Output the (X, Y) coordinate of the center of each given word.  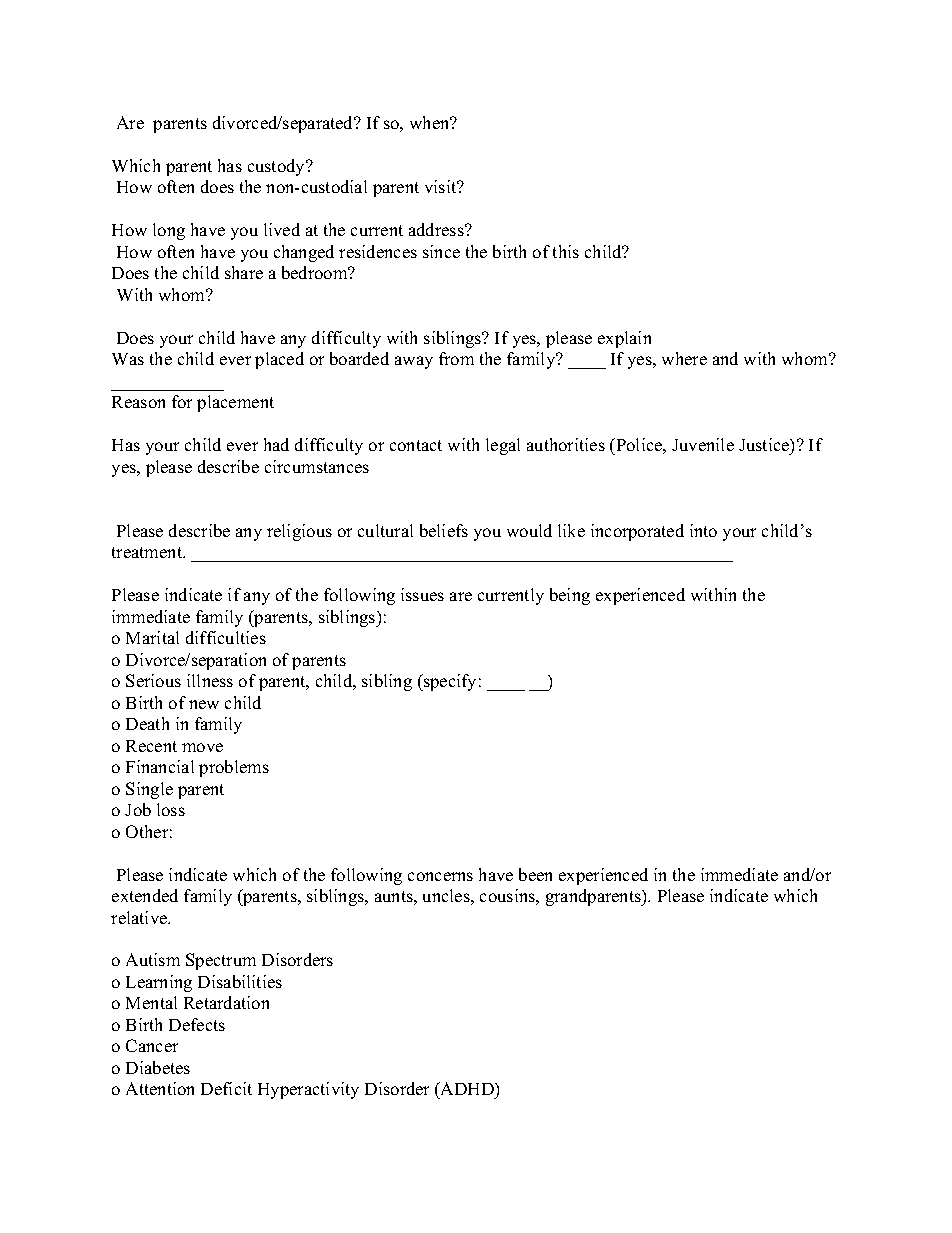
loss (171, 809)
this (566, 251)
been (535, 874)
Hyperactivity (308, 1090)
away (414, 362)
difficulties (226, 637)
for (182, 401)
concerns (440, 876)
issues (422, 594)
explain (624, 339)
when (431, 122)
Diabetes (158, 1067)
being (570, 596)
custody (278, 167)
